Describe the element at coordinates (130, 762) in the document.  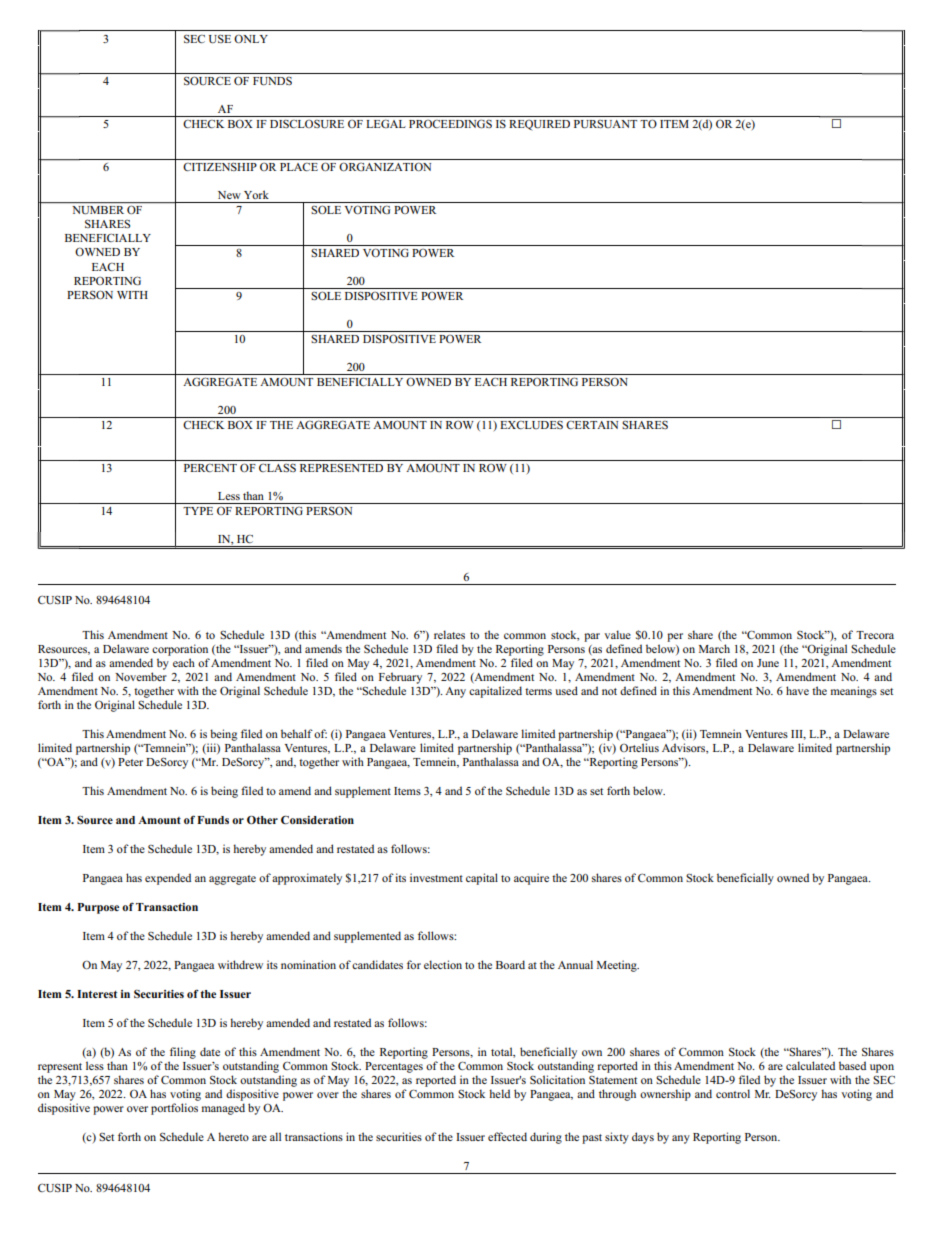
I see `Peter` at that location.
